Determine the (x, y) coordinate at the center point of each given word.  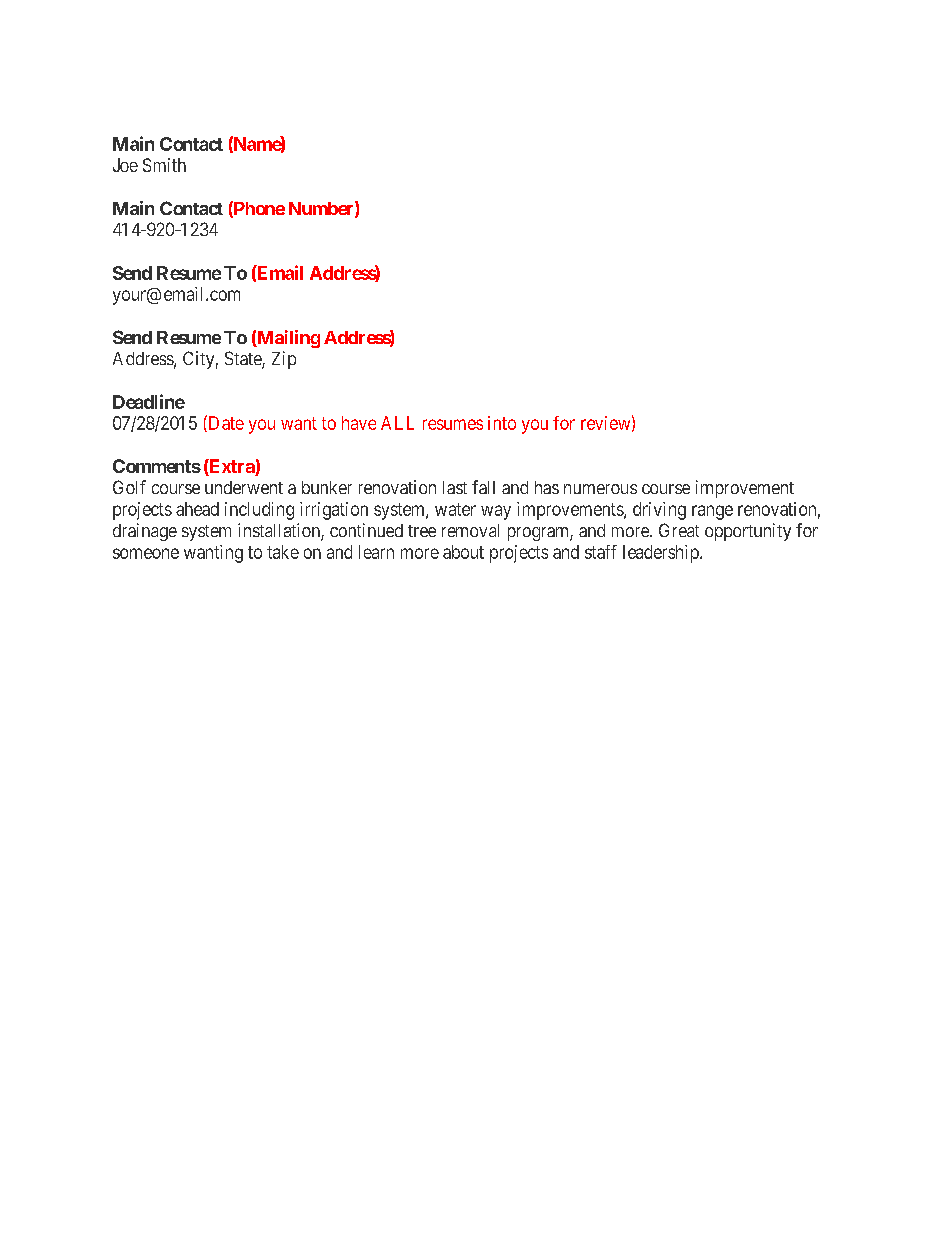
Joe (125, 165)
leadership (662, 554)
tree (422, 531)
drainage (145, 532)
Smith (164, 165)
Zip (284, 360)
